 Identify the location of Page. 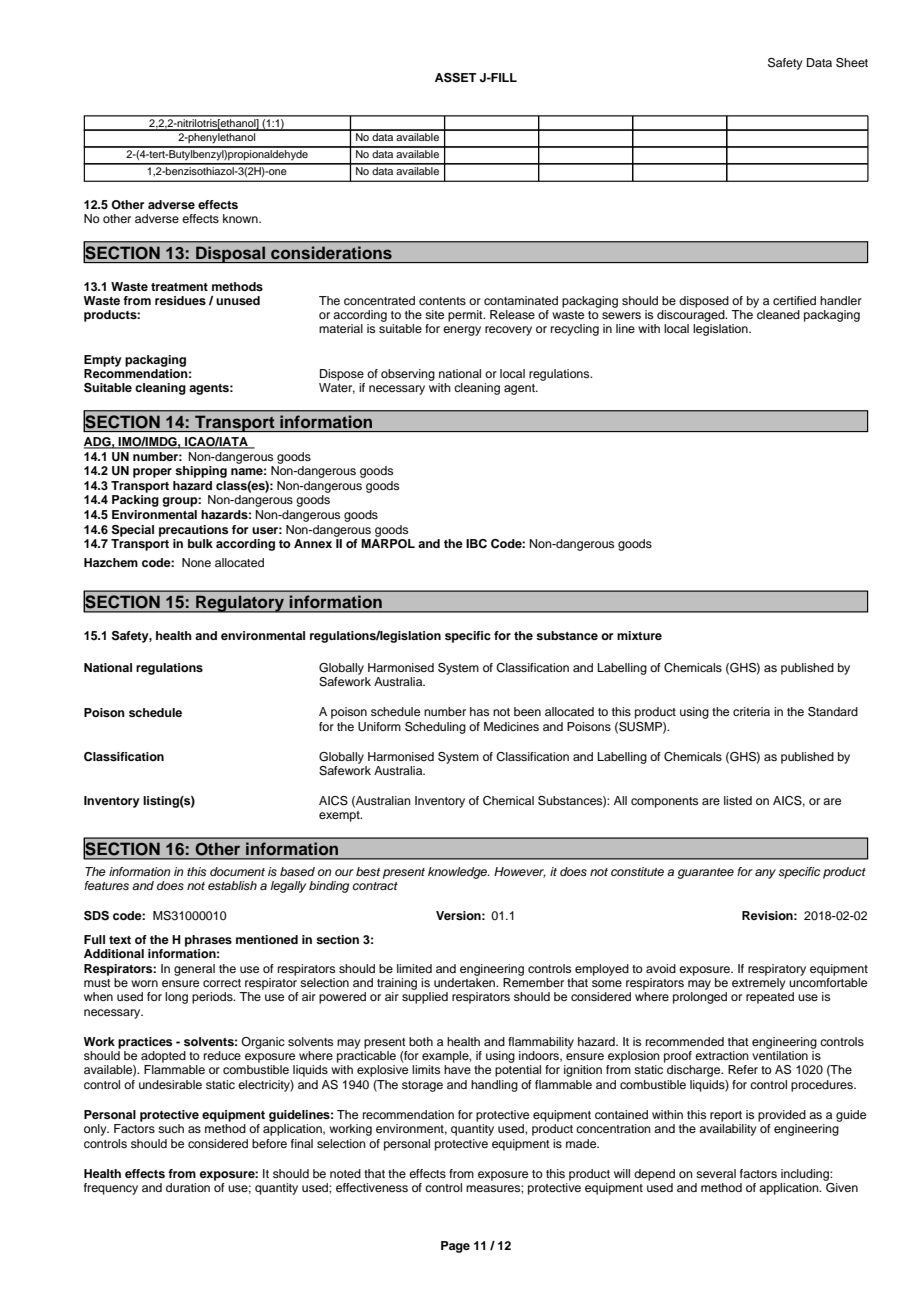
(455, 1247).
